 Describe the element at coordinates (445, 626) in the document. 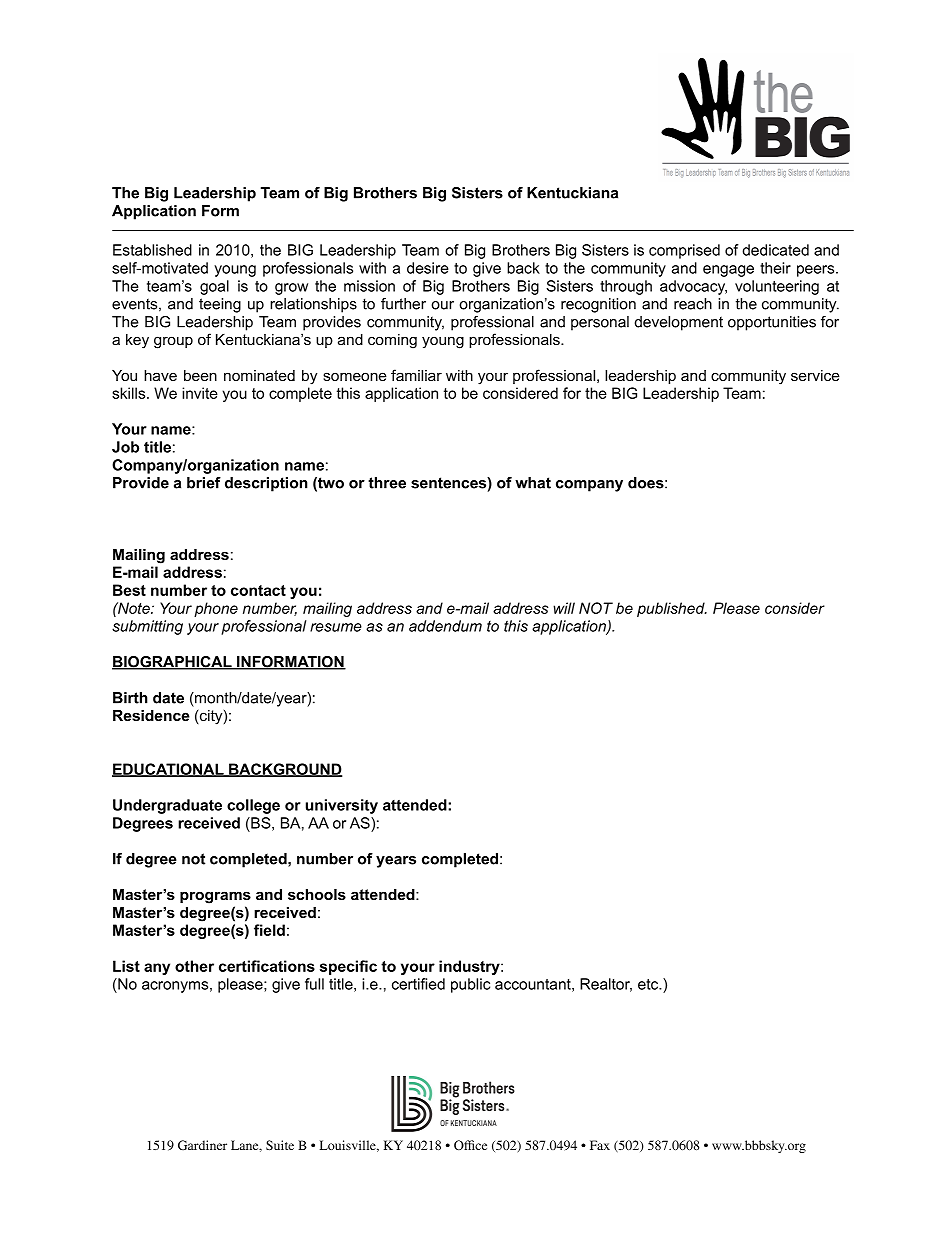

I see `addendum` at that location.
